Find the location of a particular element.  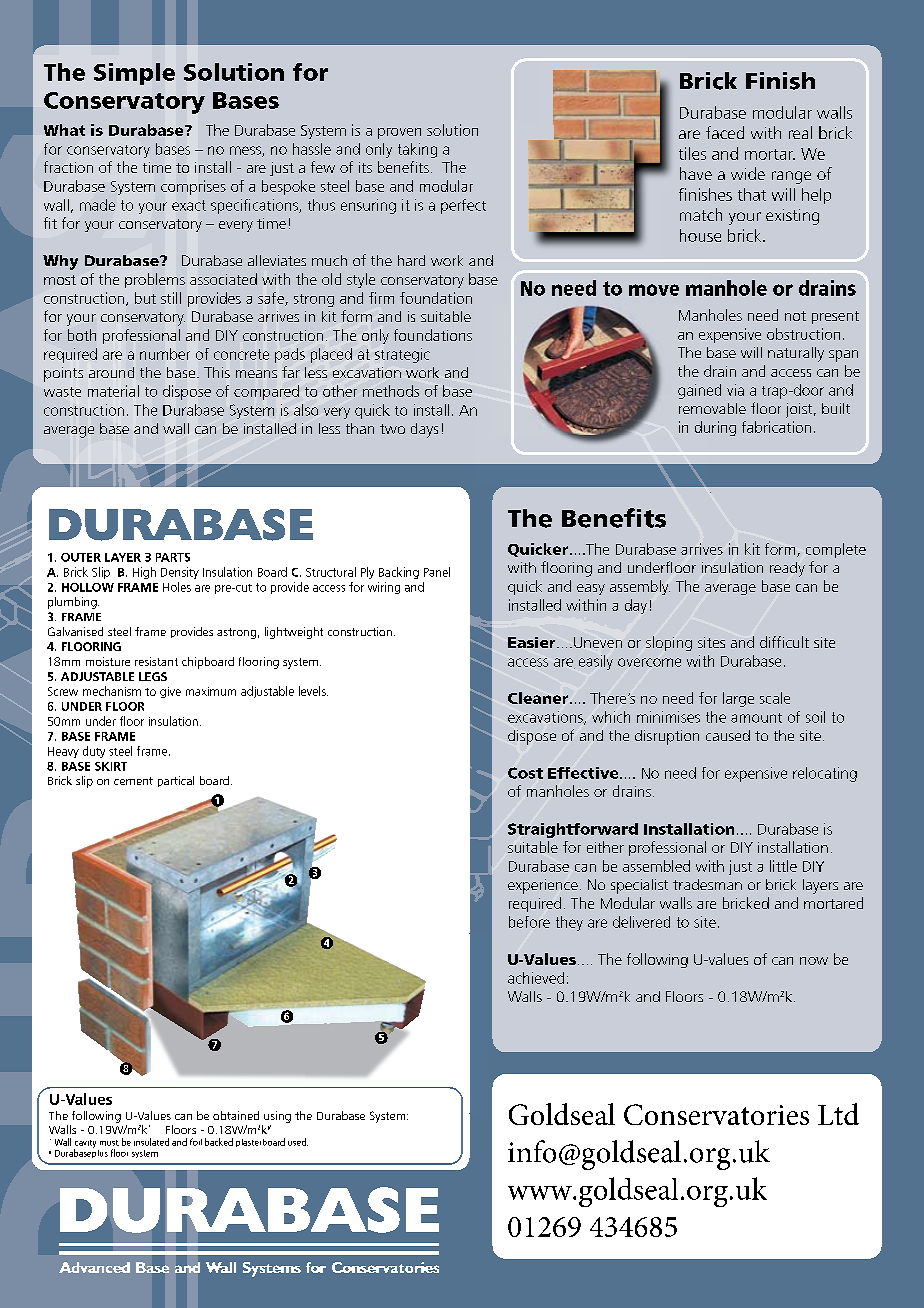

proven is located at coordinates (399, 133).
